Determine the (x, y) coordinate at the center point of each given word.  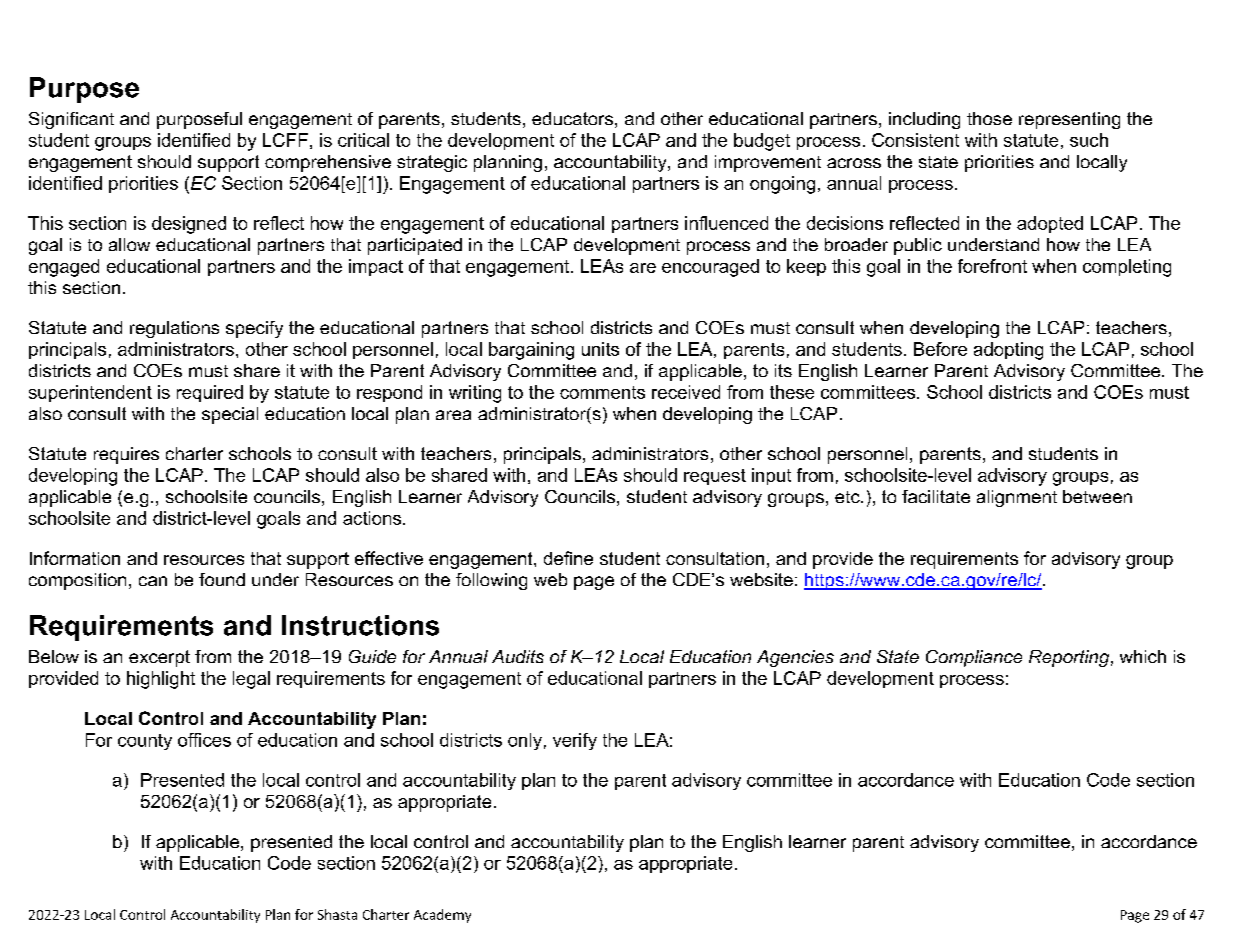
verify (575, 741)
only (525, 741)
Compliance (974, 658)
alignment (1017, 498)
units (600, 349)
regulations (174, 329)
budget (762, 142)
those (989, 118)
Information (75, 558)
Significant (71, 120)
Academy (442, 916)
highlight (161, 680)
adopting (1008, 351)
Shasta (337, 914)
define (568, 558)
